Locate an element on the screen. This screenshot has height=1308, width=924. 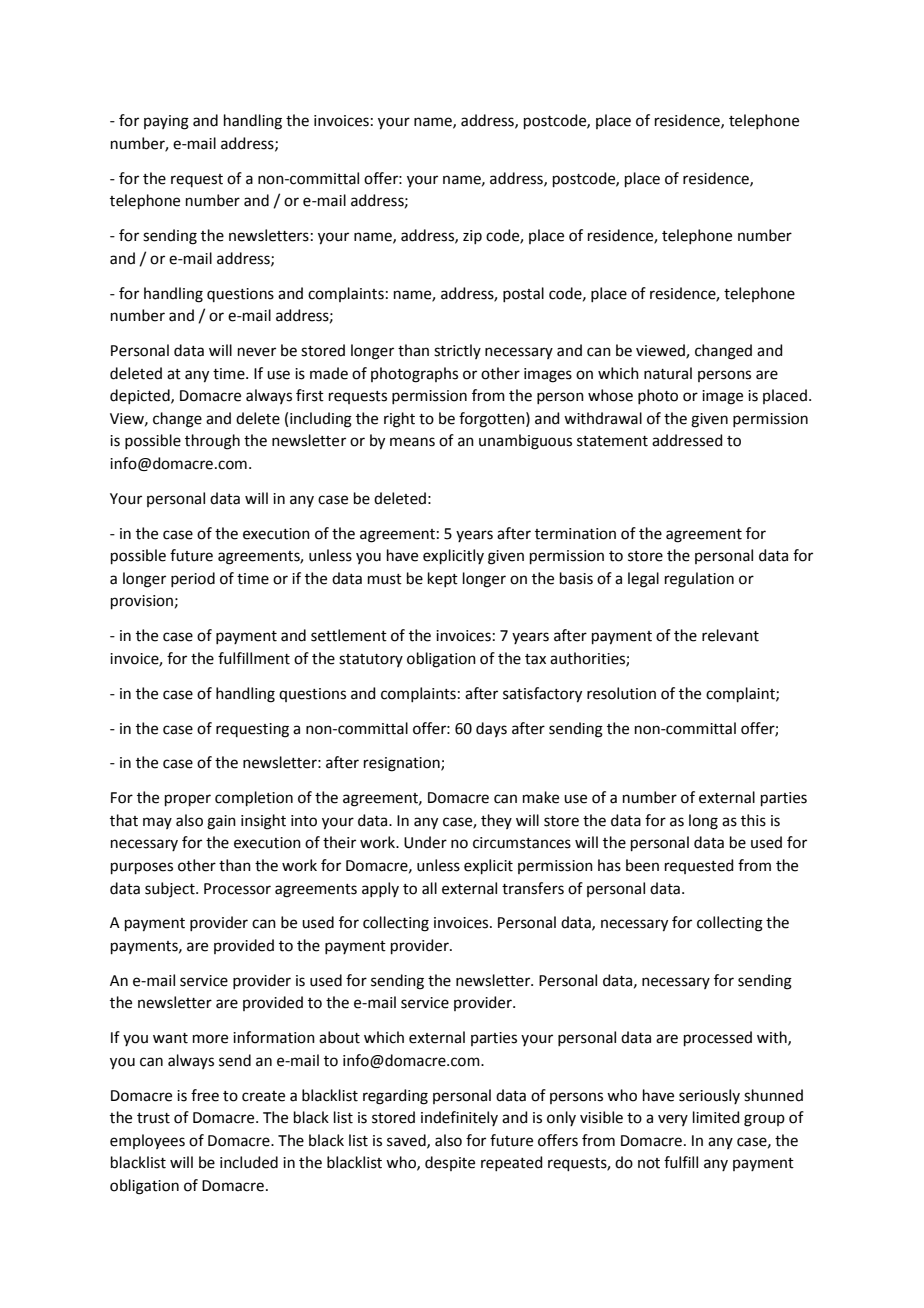
proper is located at coordinates (188, 800).
